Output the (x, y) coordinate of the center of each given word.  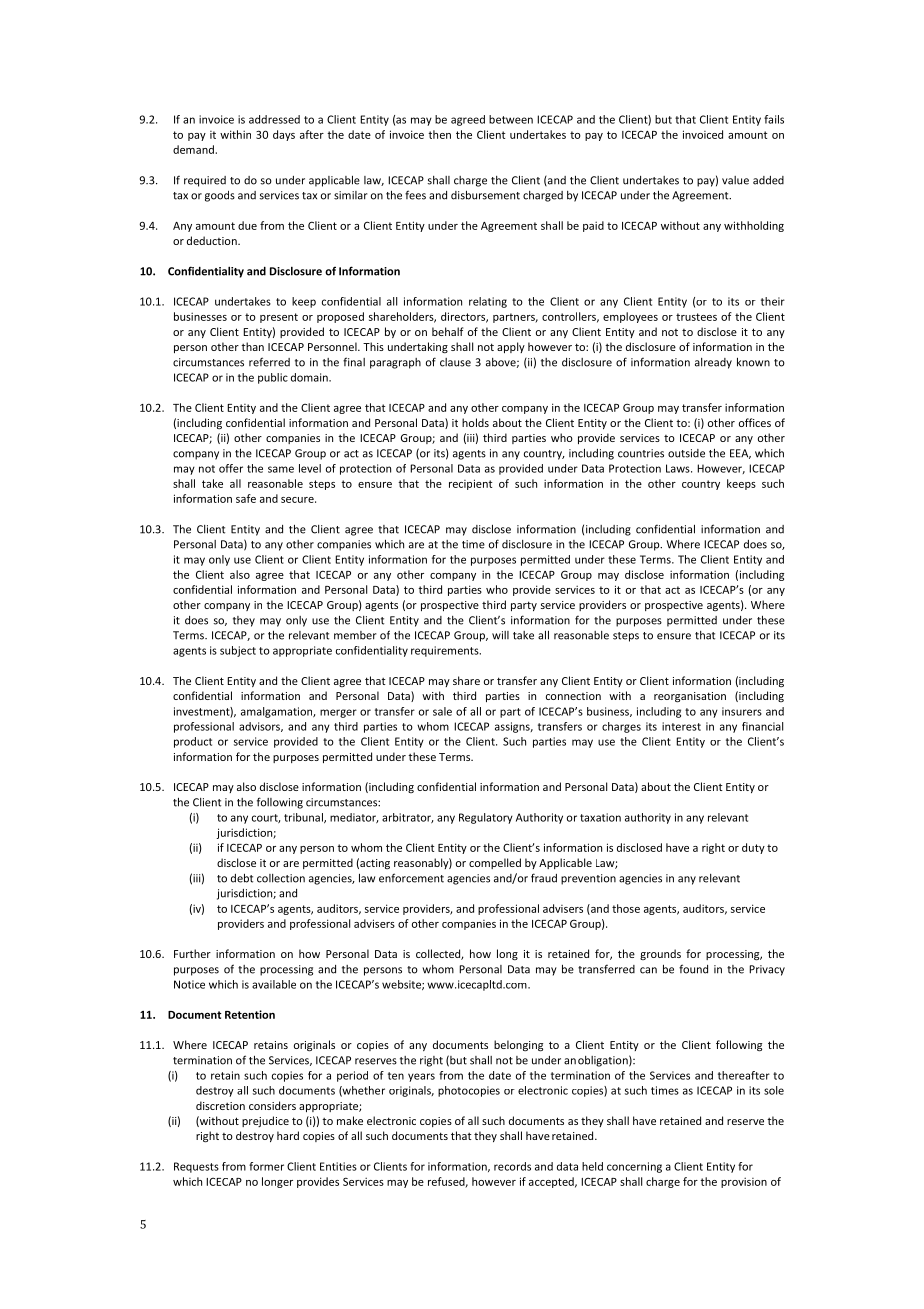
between (511, 119)
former (266, 1166)
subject (238, 651)
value (735, 180)
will (500, 635)
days (284, 135)
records (512, 1166)
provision (744, 1182)
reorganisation (690, 697)
